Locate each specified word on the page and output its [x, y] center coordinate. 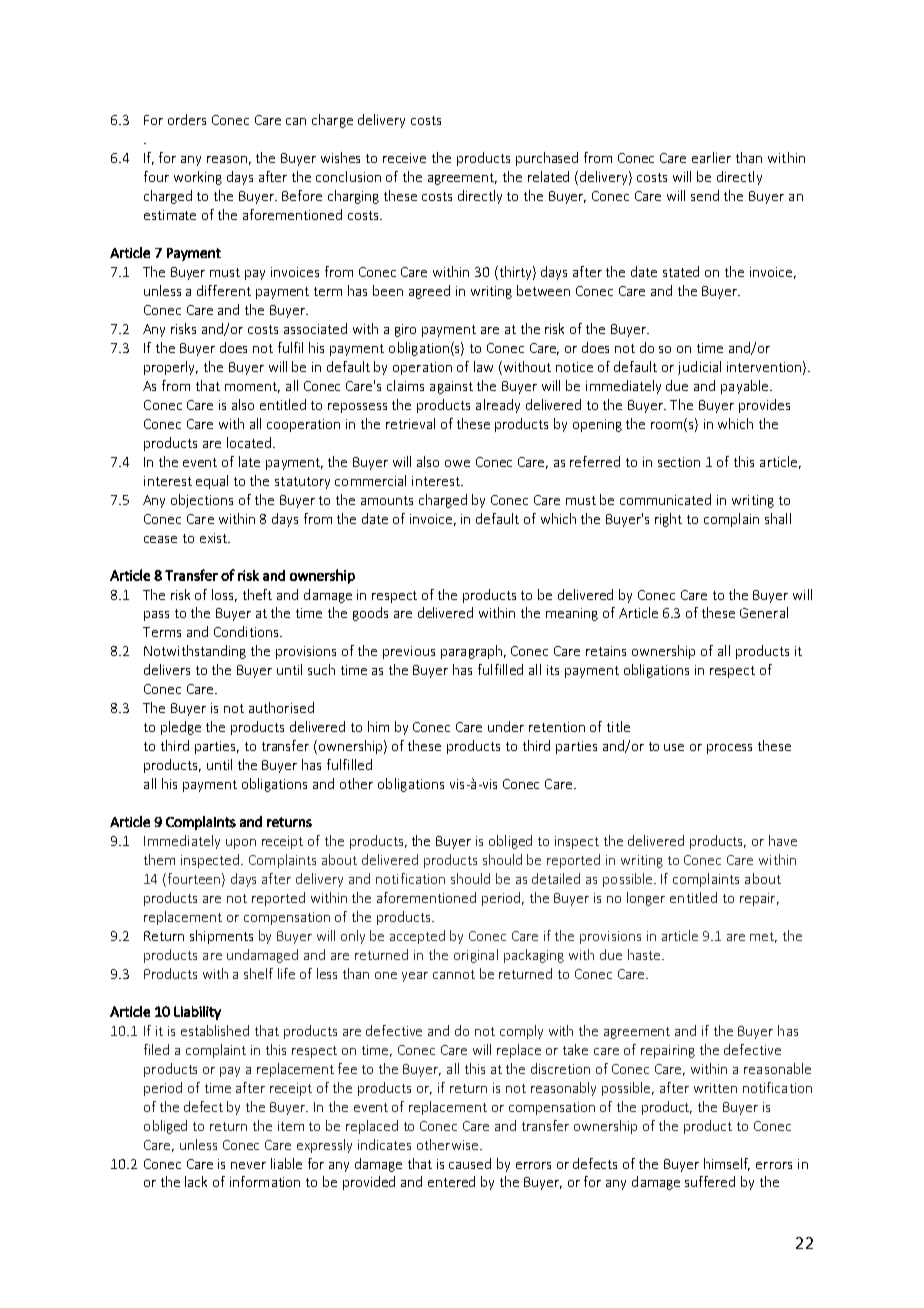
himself [727, 1164]
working [198, 178]
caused [470, 1163]
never [248, 1165]
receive [404, 158]
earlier [711, 157]
